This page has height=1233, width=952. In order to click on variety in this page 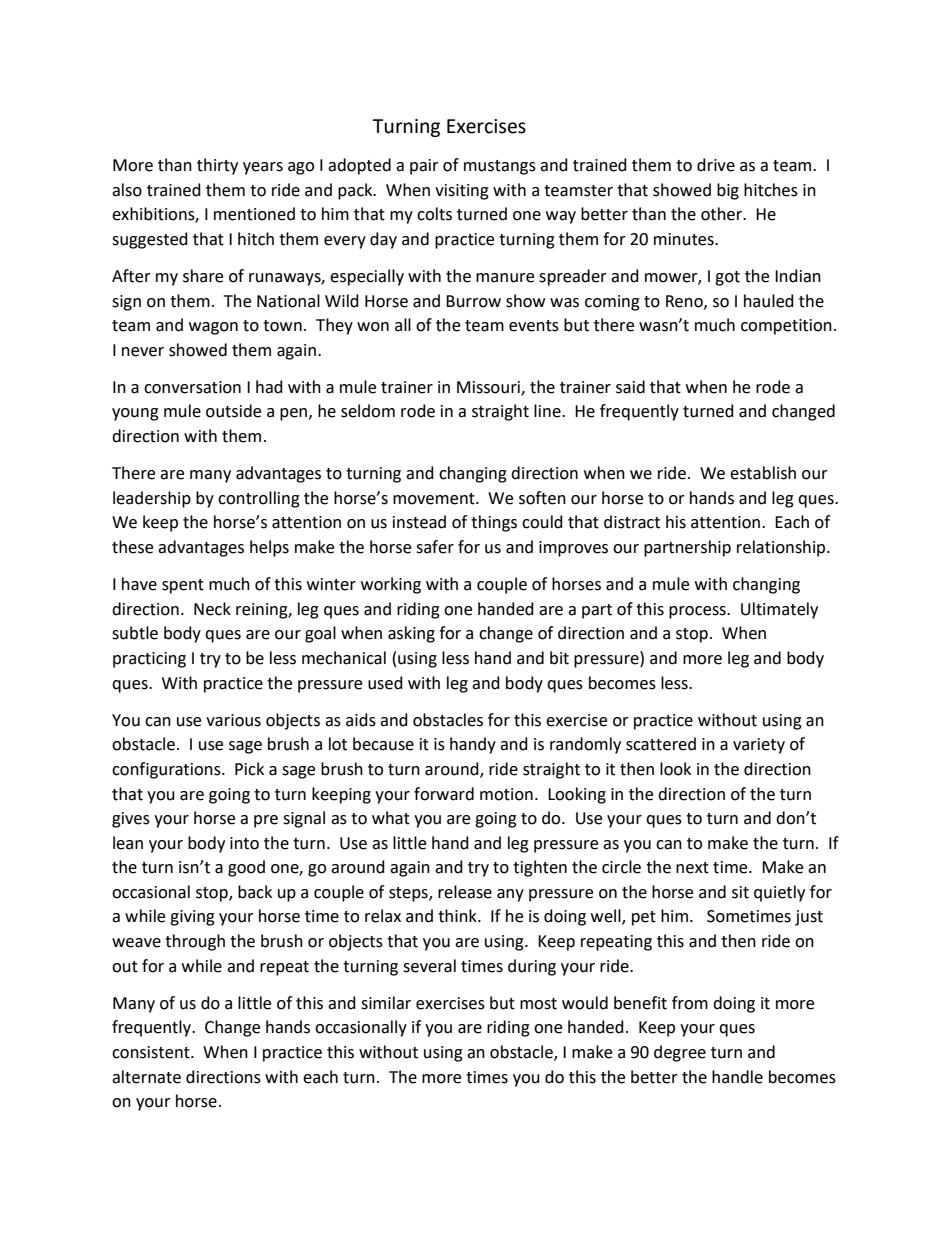, I will do `click(759, 746)`.
